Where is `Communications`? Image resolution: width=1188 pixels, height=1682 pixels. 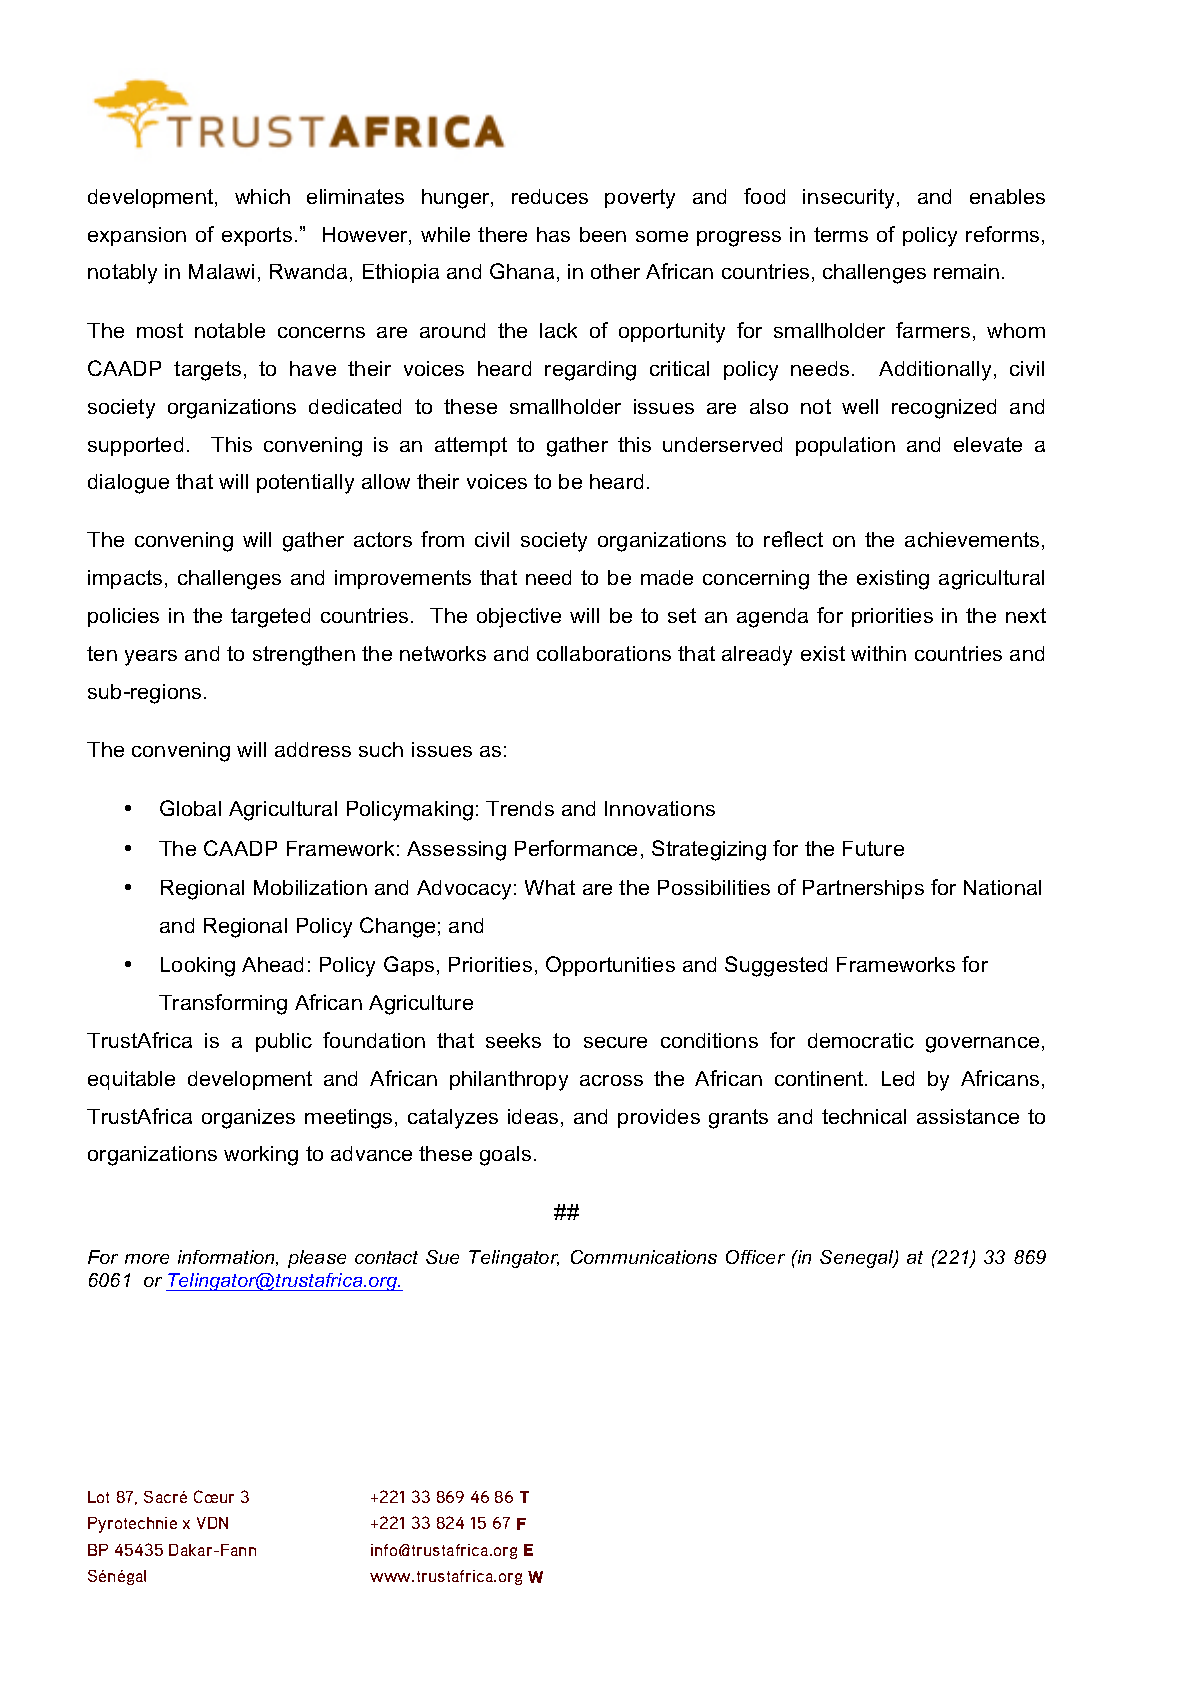
Communications is located at coordinates (644, 1257).
